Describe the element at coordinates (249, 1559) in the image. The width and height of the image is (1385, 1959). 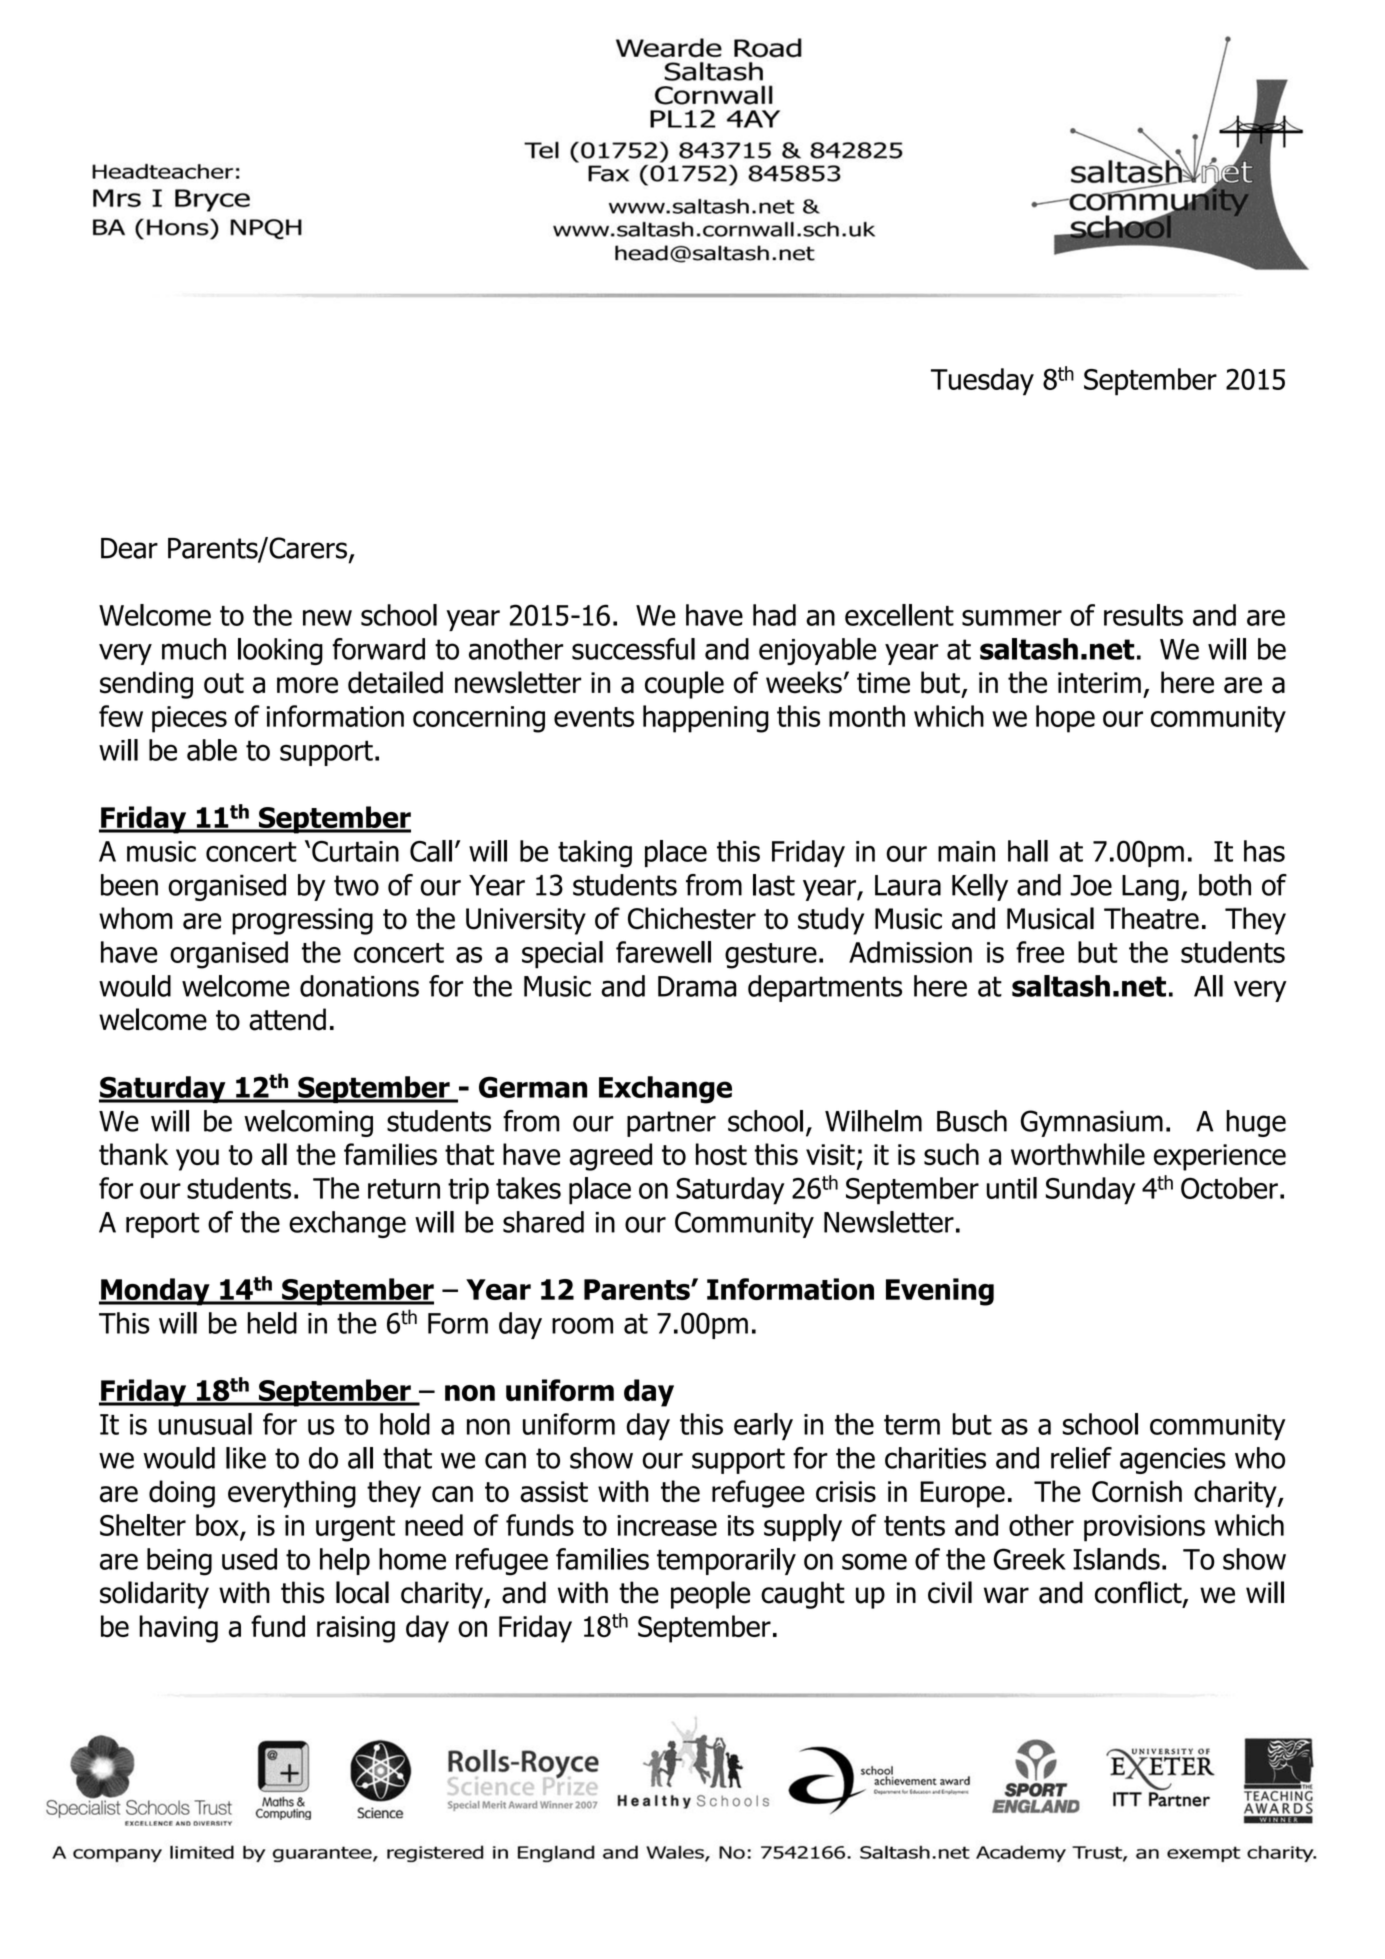
I see `used` at that location.
